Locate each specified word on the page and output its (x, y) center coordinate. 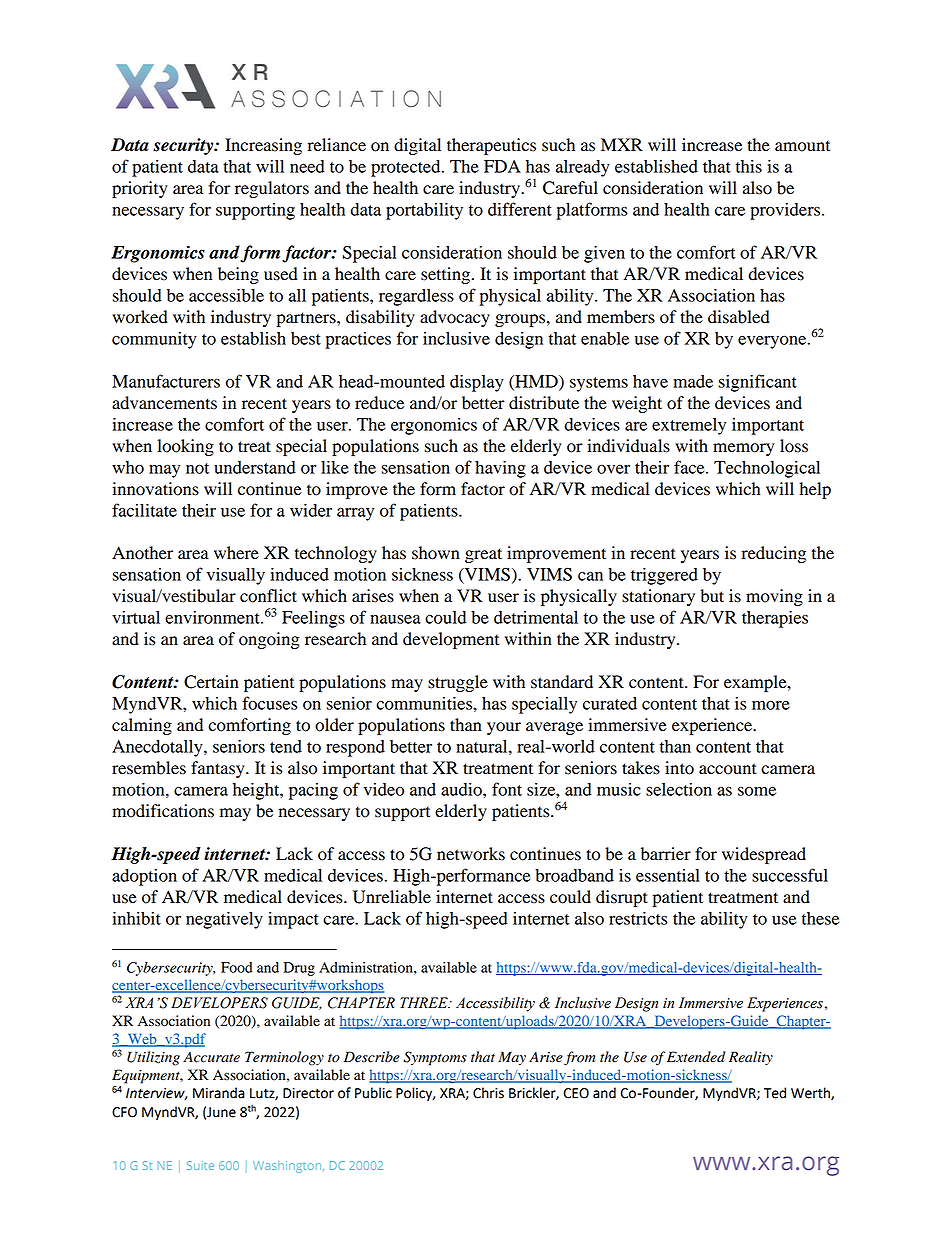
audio (462, 789)
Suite (200, 1165)
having (500, 469)
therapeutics (491, 146)
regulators (272, 189)
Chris (488, 1093)
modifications (163, 811)
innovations (155, 489)
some (757, 791)
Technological (767, 469)
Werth (811, 1093)
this (749, 166)
